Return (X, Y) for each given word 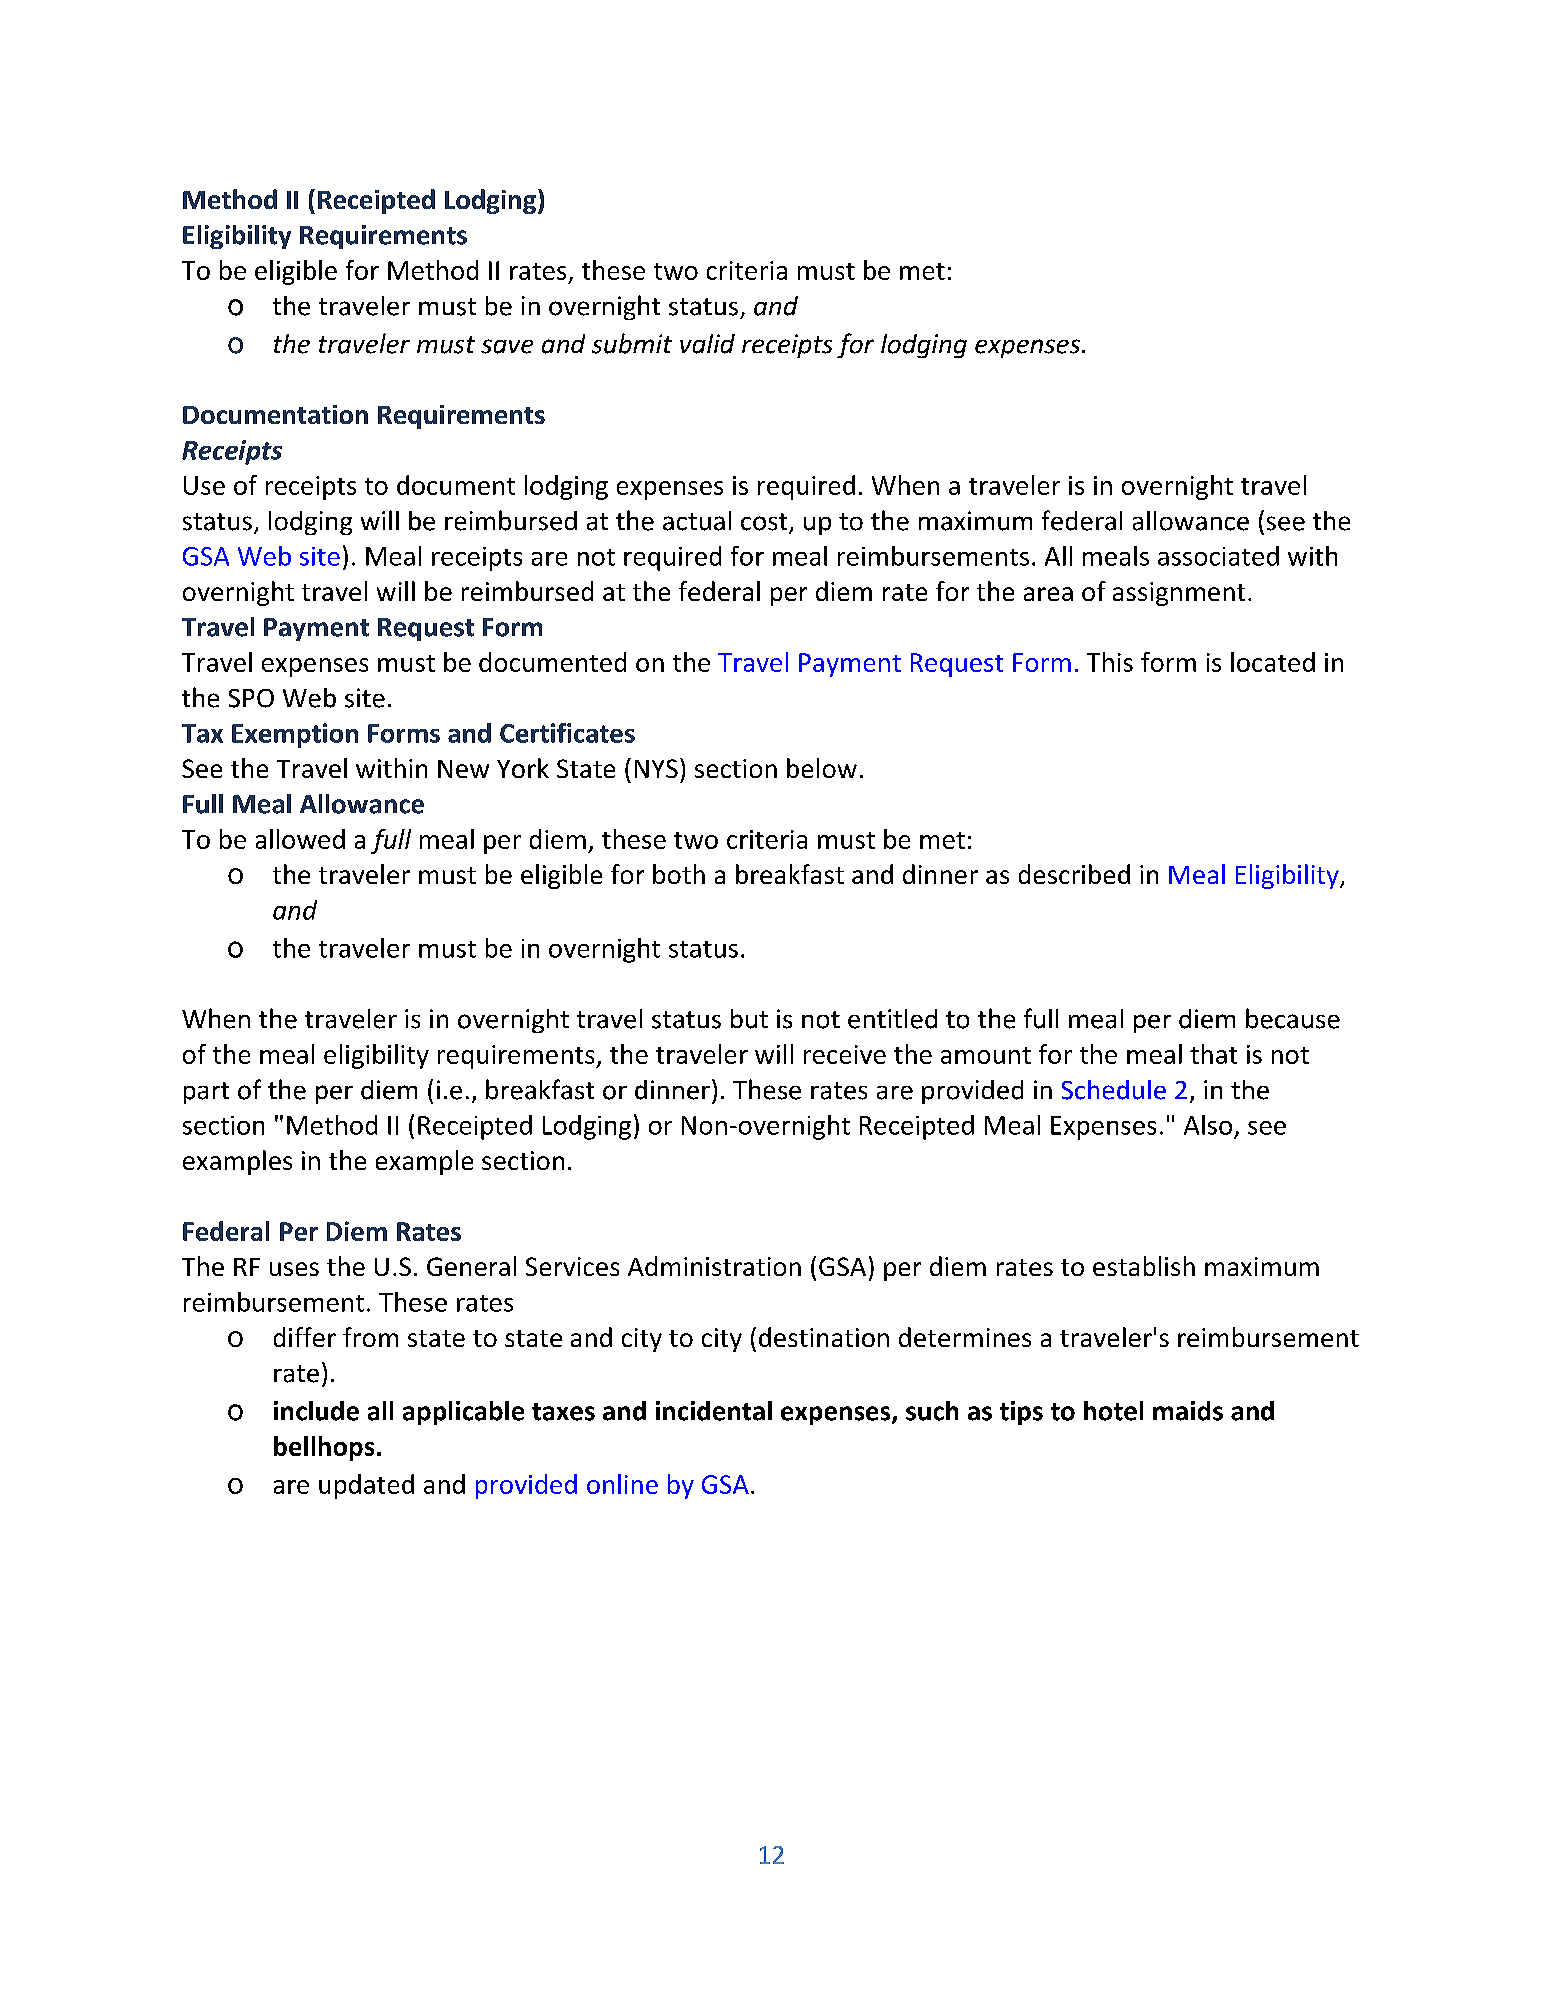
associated (1218, 556)
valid (707, 344)
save (507, 346)
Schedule (1114, 1090)
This (1110, 662)
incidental (714, 1411)
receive (845, 1054)
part (206, 1093)
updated (366, 1486)
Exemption (295, 735)
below (822, 768)
